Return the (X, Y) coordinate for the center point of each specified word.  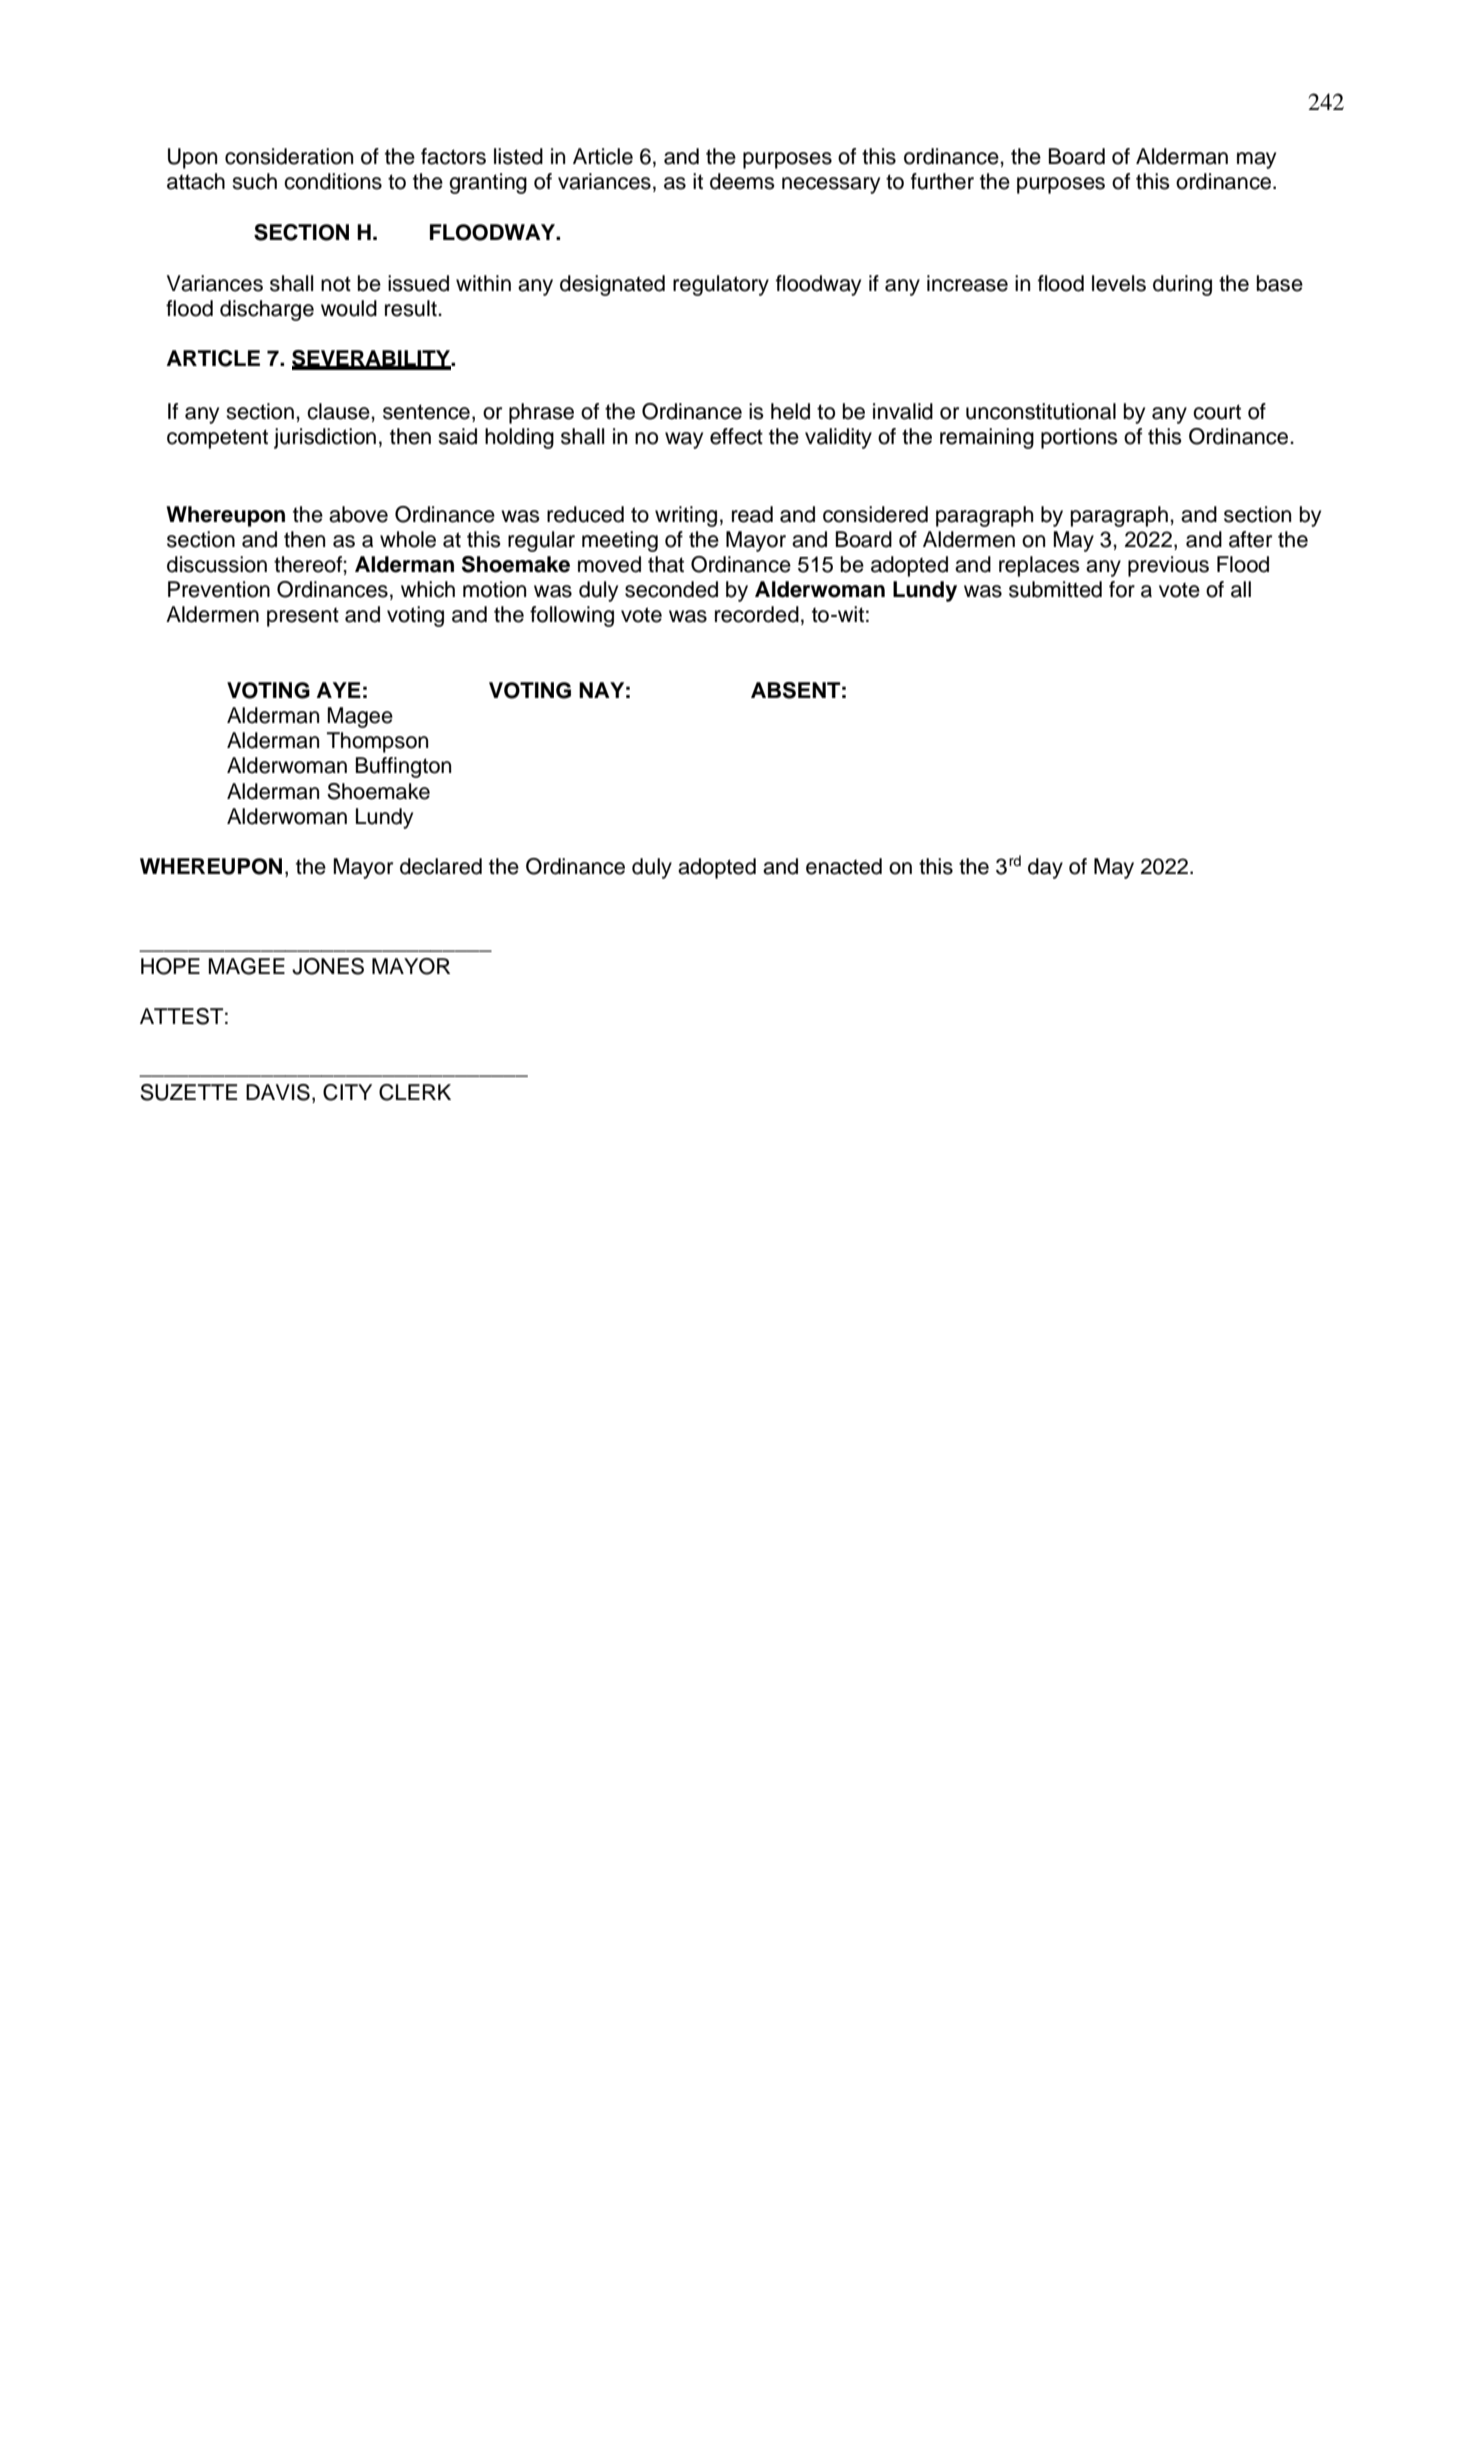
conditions (333, 181)
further (942, 181)
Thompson (377, 742)
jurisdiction (325, 438)
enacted (844, 866)
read (752, 514)
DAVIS (278, 1092)
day (1045, 868)
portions (1079, 438)
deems (742, 181)
